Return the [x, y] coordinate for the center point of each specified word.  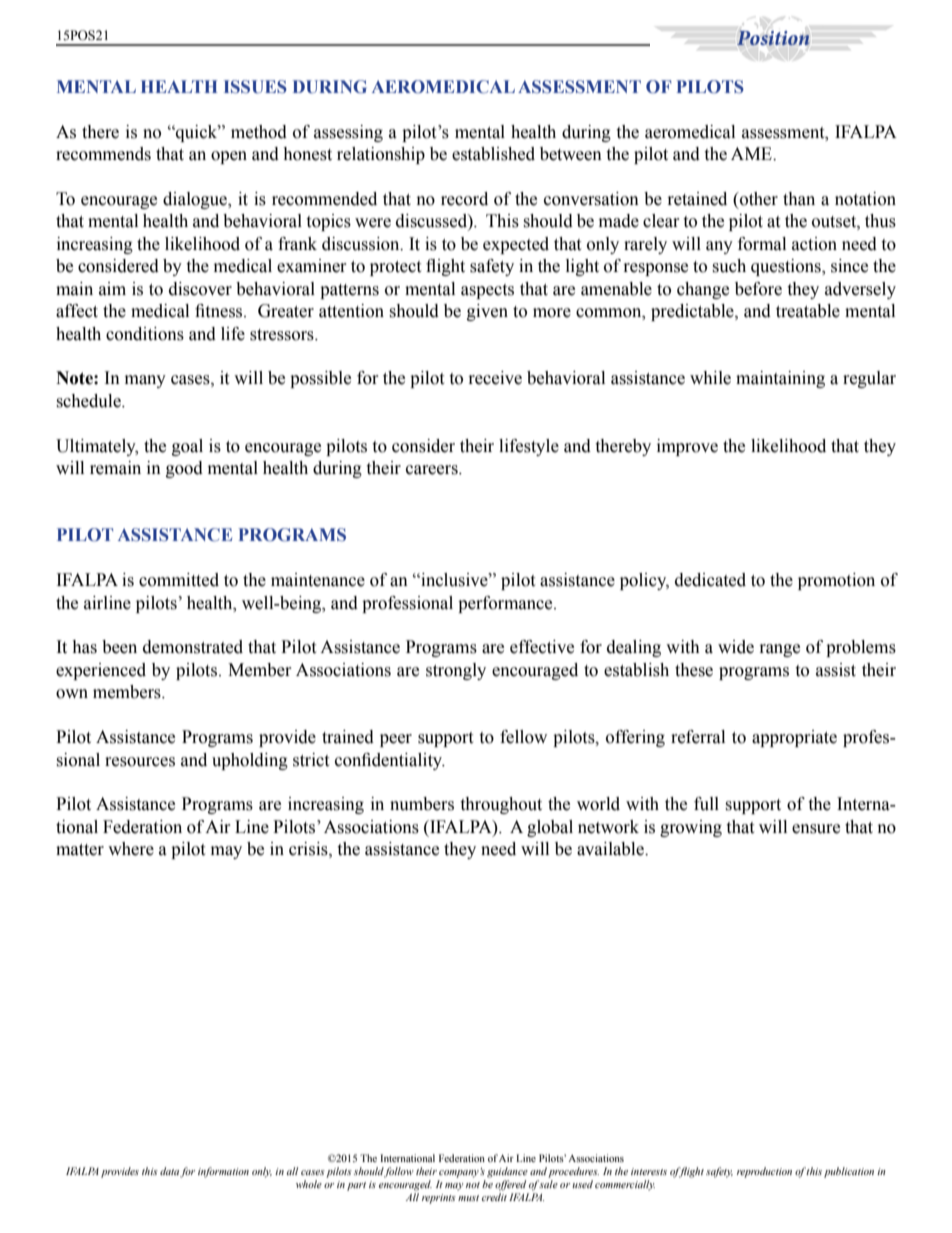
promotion [836, 581]
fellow [523, 737]
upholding [250, 761]
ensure [816, 829]
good [184, 469]
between [571, 154]
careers [433, 470]
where [131, 849]
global [550, 828]
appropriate [794, 738]
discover [200, 289]
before [758, 289]
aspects [487, 291]
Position [773, 38]
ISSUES [255, 87]
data [170, 1172]
